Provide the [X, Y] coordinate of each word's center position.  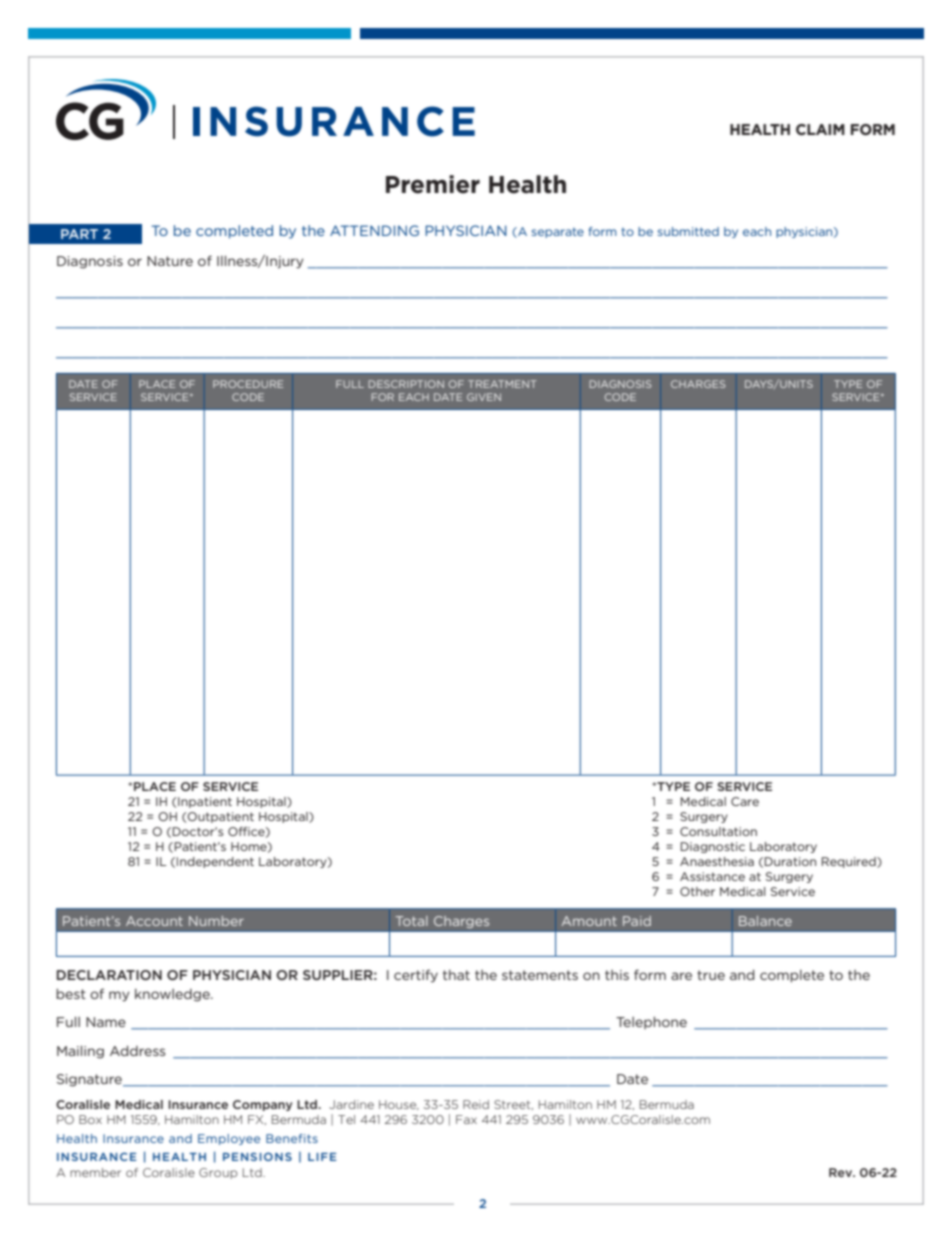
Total [412, 921]
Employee [229, 1139]
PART [79, 234]
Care [745, 801]
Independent [215, 862]
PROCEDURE [248, 384]
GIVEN [484, 397]
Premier [433, 184]
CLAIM [820, 129]
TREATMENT [502, 384]
